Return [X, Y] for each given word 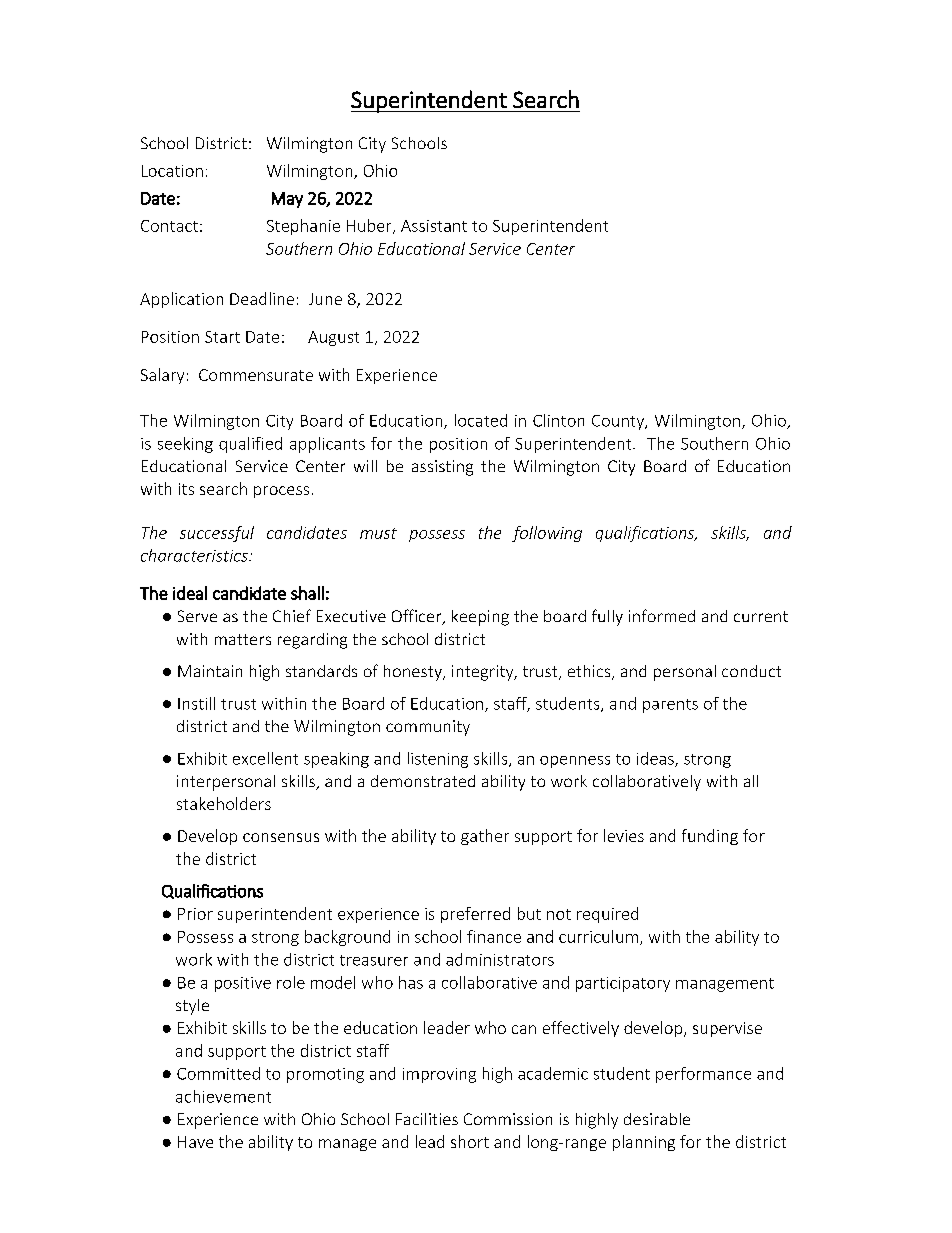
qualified [250, 445]
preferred [475, 915]
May [287, 200]
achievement [223, 1096]
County [619, 422]
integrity [484, 673]
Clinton [558, 420]
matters [243, 639]
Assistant [434, 226]
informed [662, 615]
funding [710, 837]
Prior [195, 914]
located [481, 420]
